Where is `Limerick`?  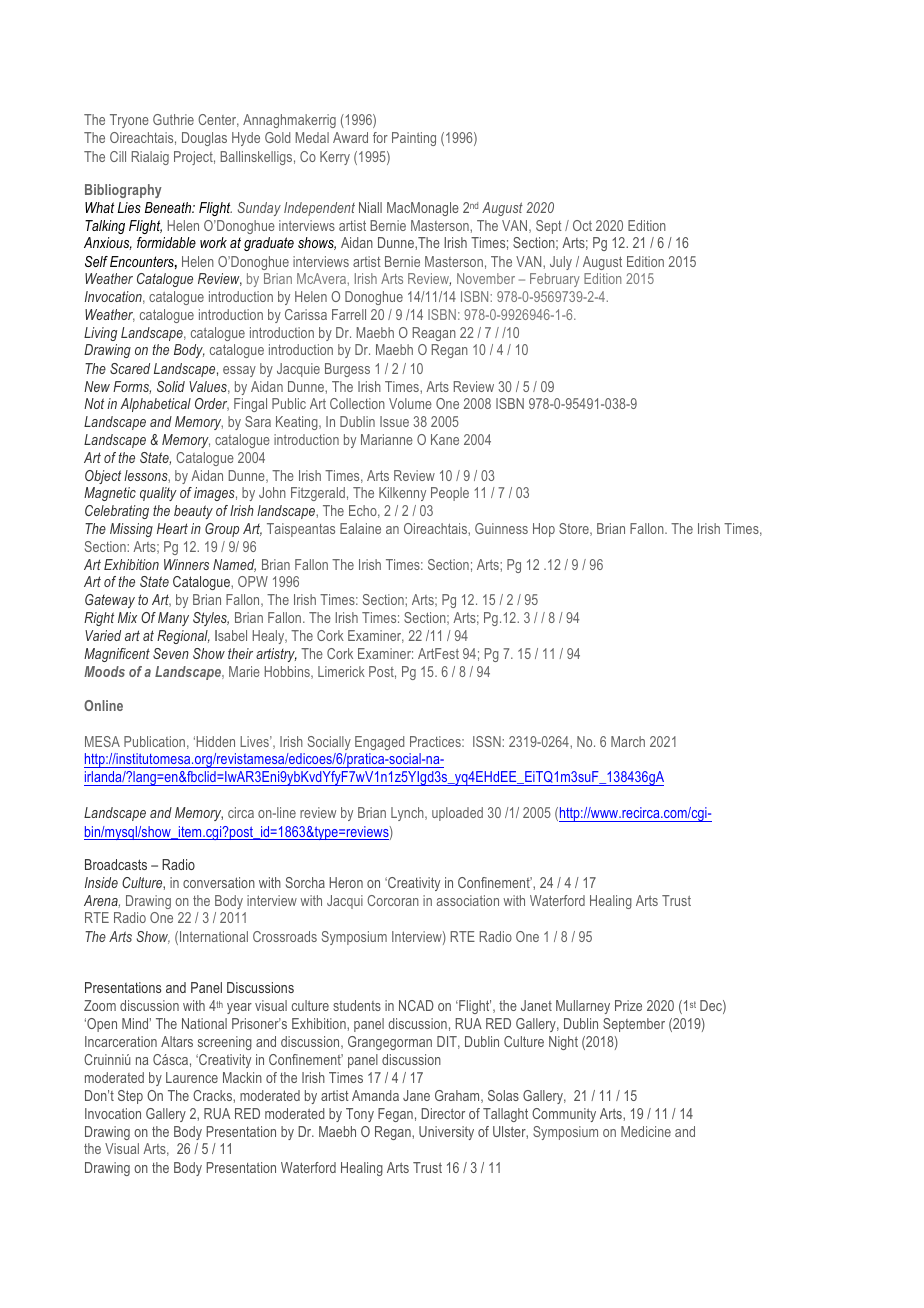 Limerick is located at coordinates (341, 671).
